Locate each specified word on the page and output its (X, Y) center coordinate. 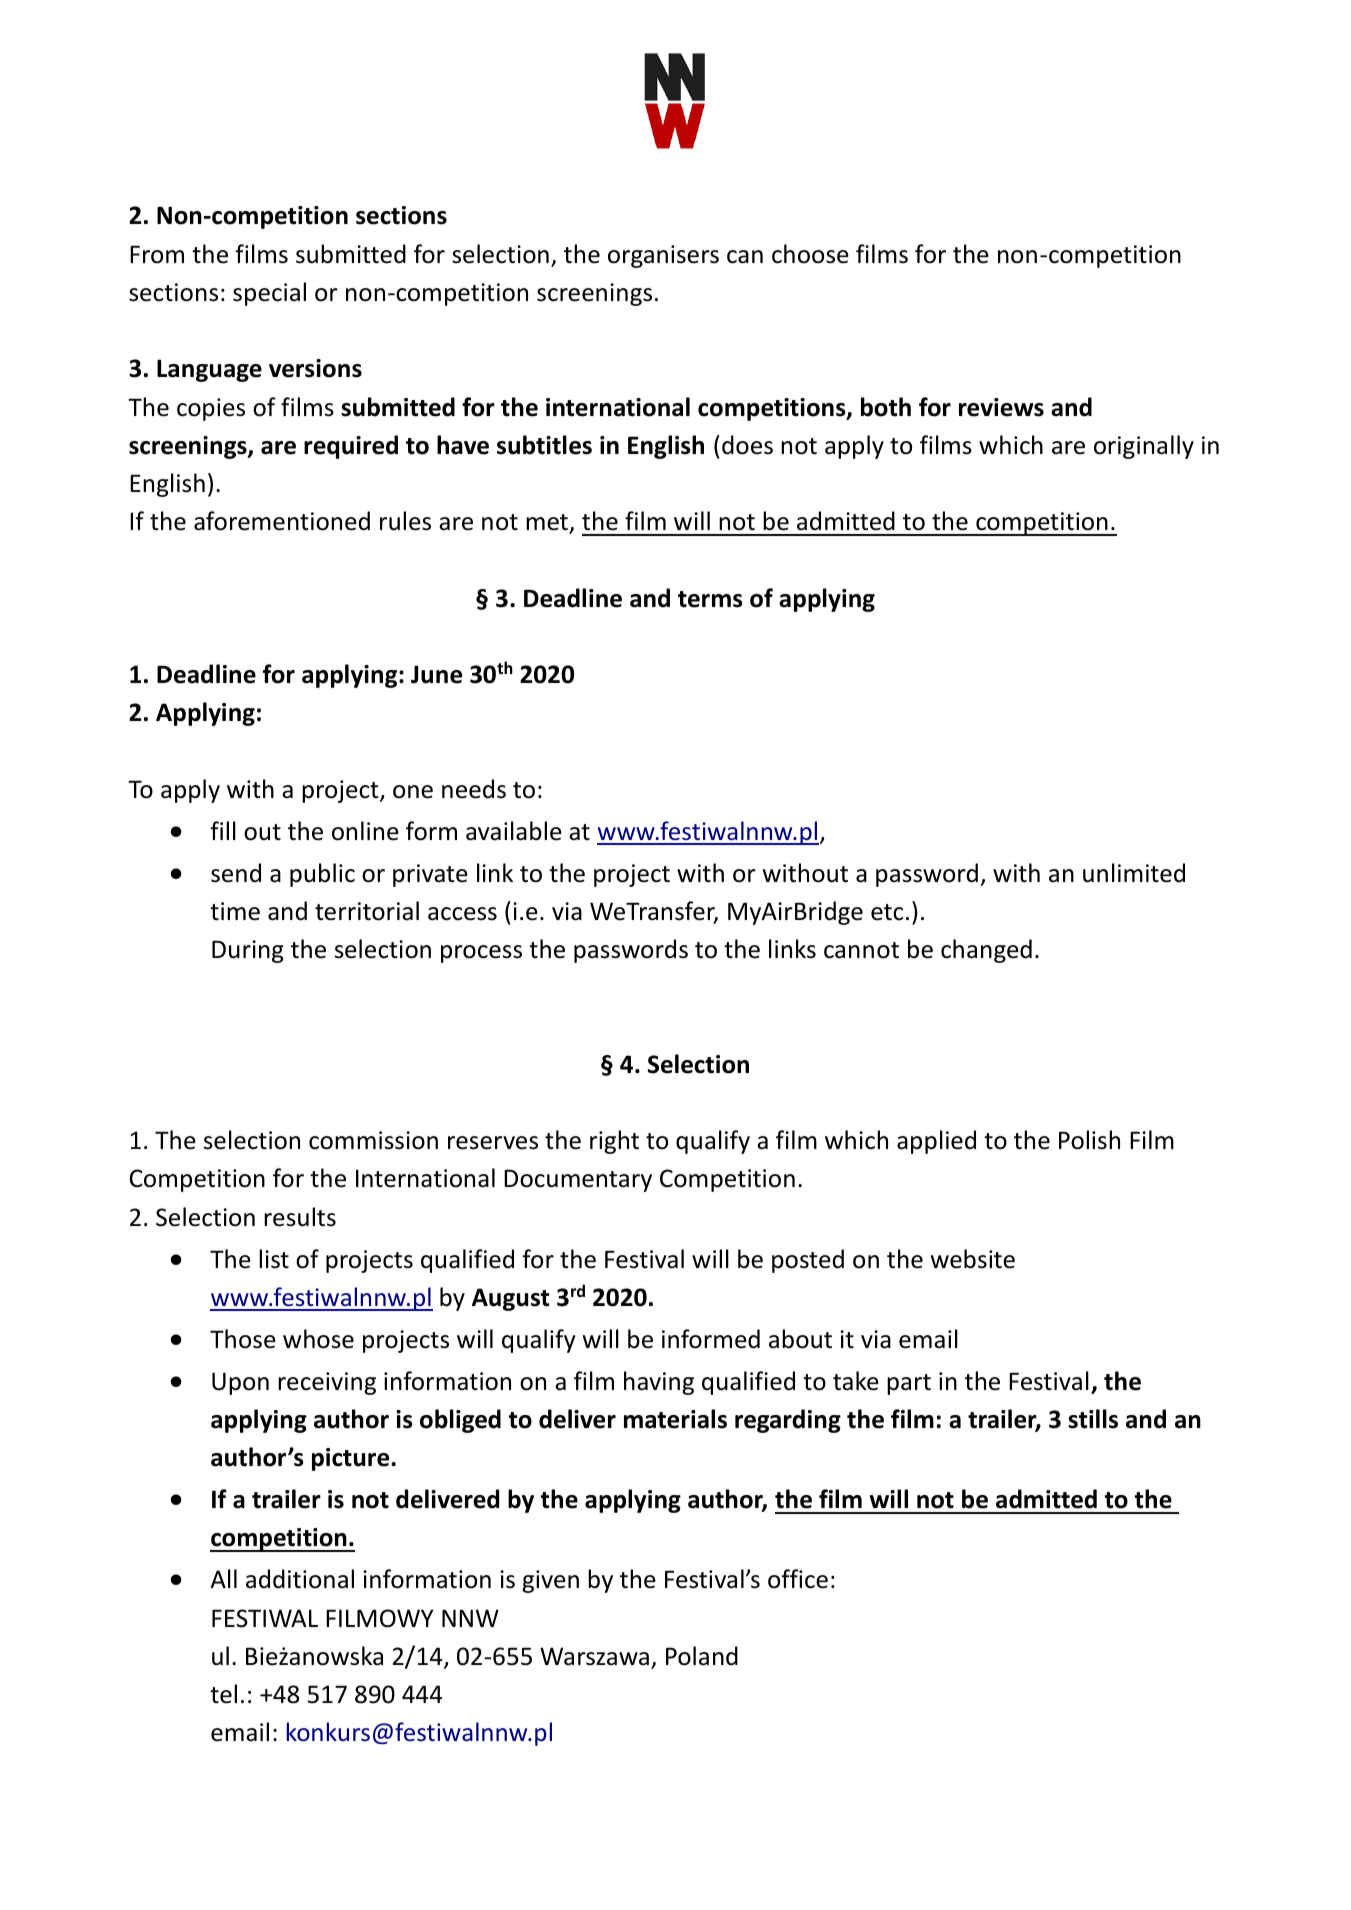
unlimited (1134, 873)
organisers (663, 256)
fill (223, 830)
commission (373, 1140)
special (269, 294)
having (659, 1383)
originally (1144, 447)
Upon (240, 1383)
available (514, 831)
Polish (1089, 1140)
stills (1093, 1419)
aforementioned (282, 521)
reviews (1001, 407)
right (614, 1142)
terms (710, 599)
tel (223, 1694)
